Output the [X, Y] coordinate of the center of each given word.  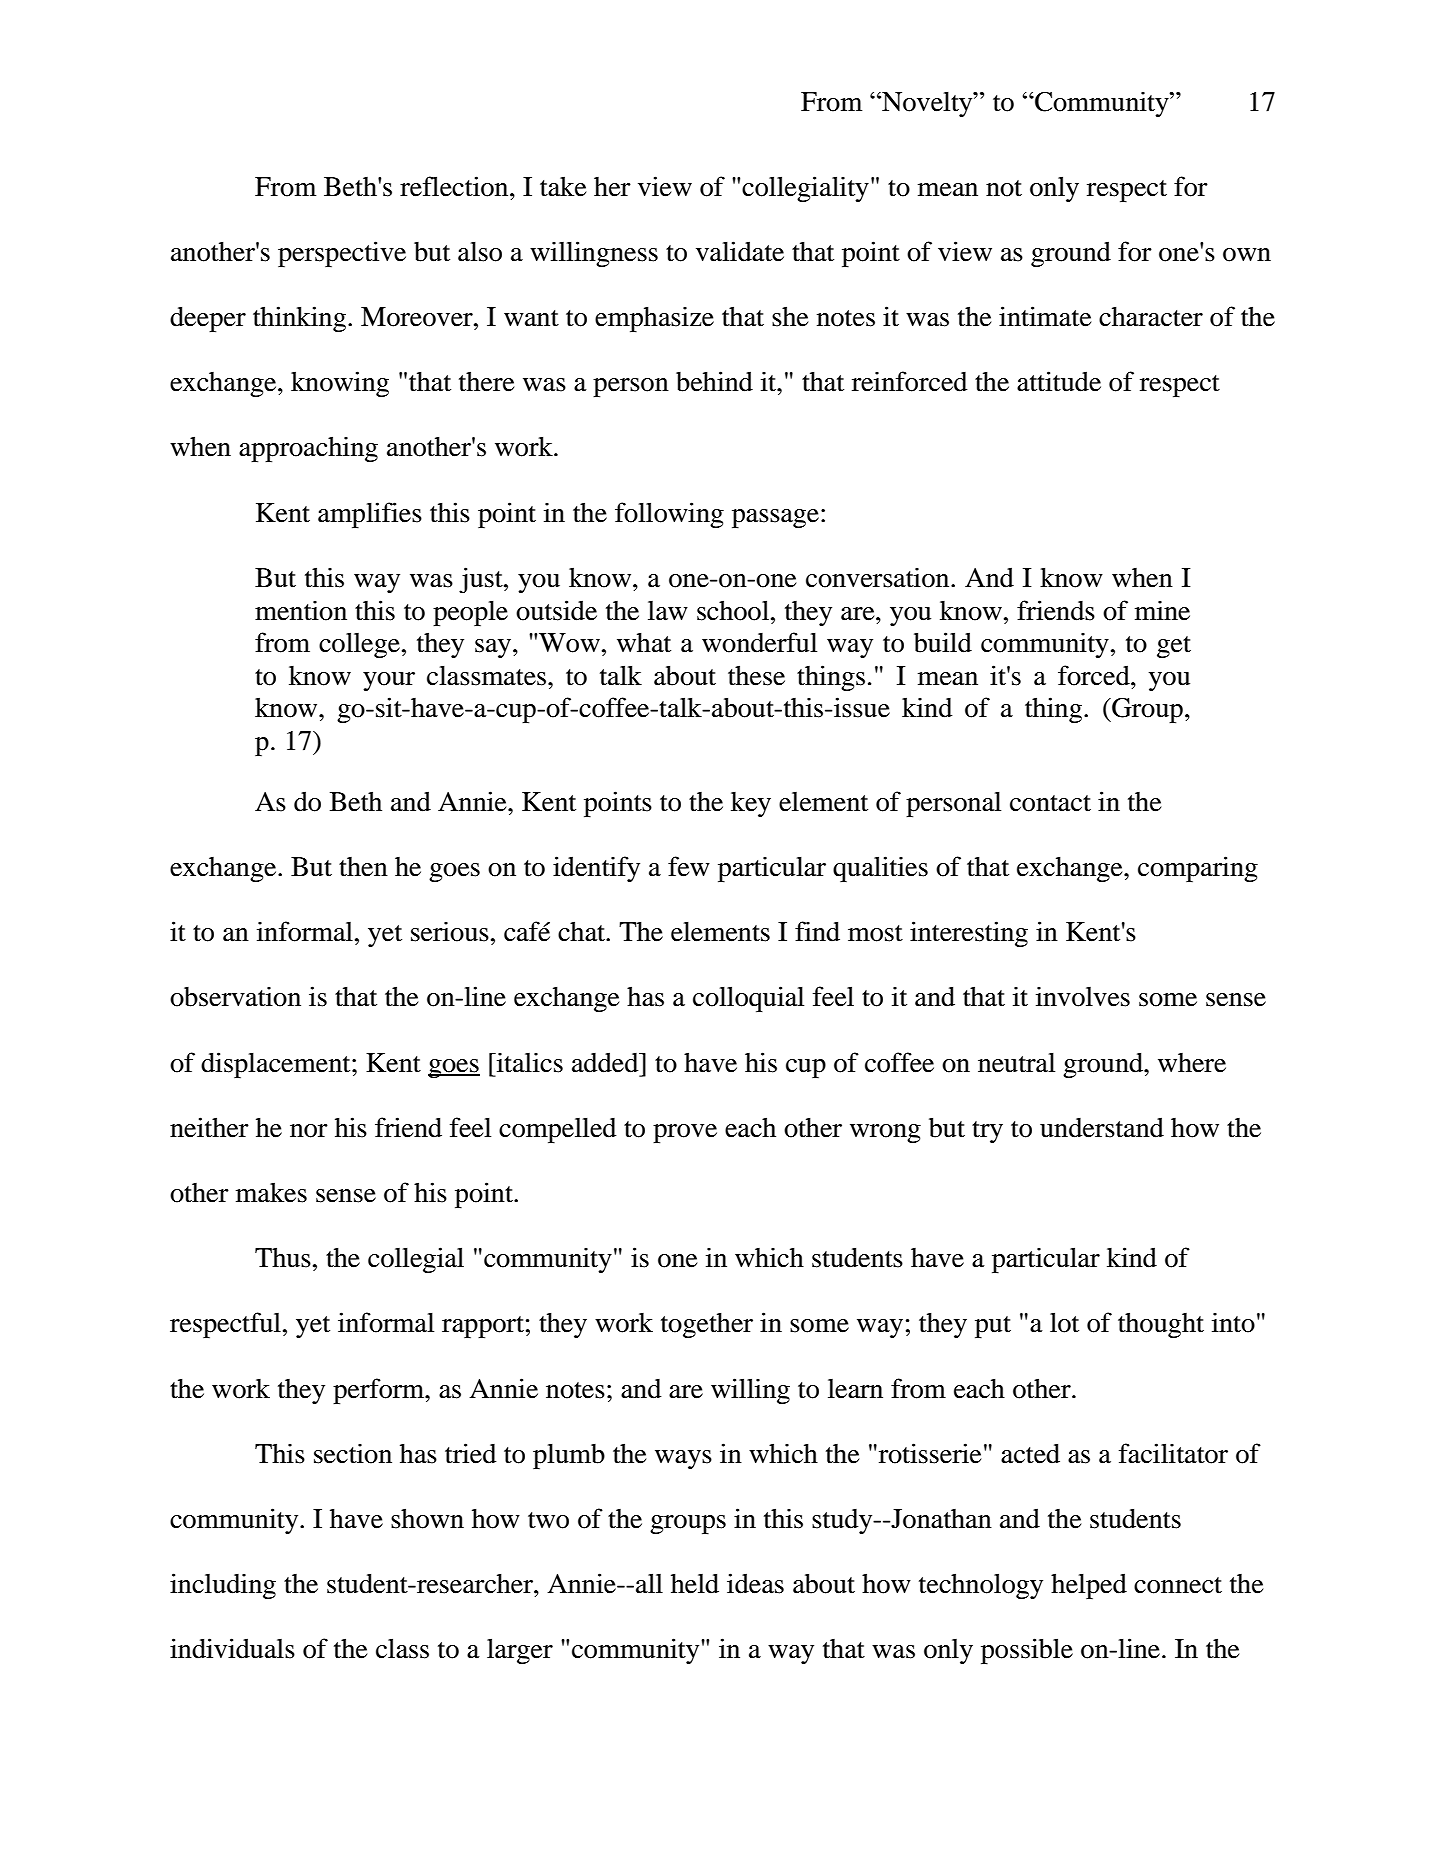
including [223, 1586]
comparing [1198, 869]
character [1151, 317]
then [363, 867]
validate [740, 251]
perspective [342, 254]
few [689, 866]
